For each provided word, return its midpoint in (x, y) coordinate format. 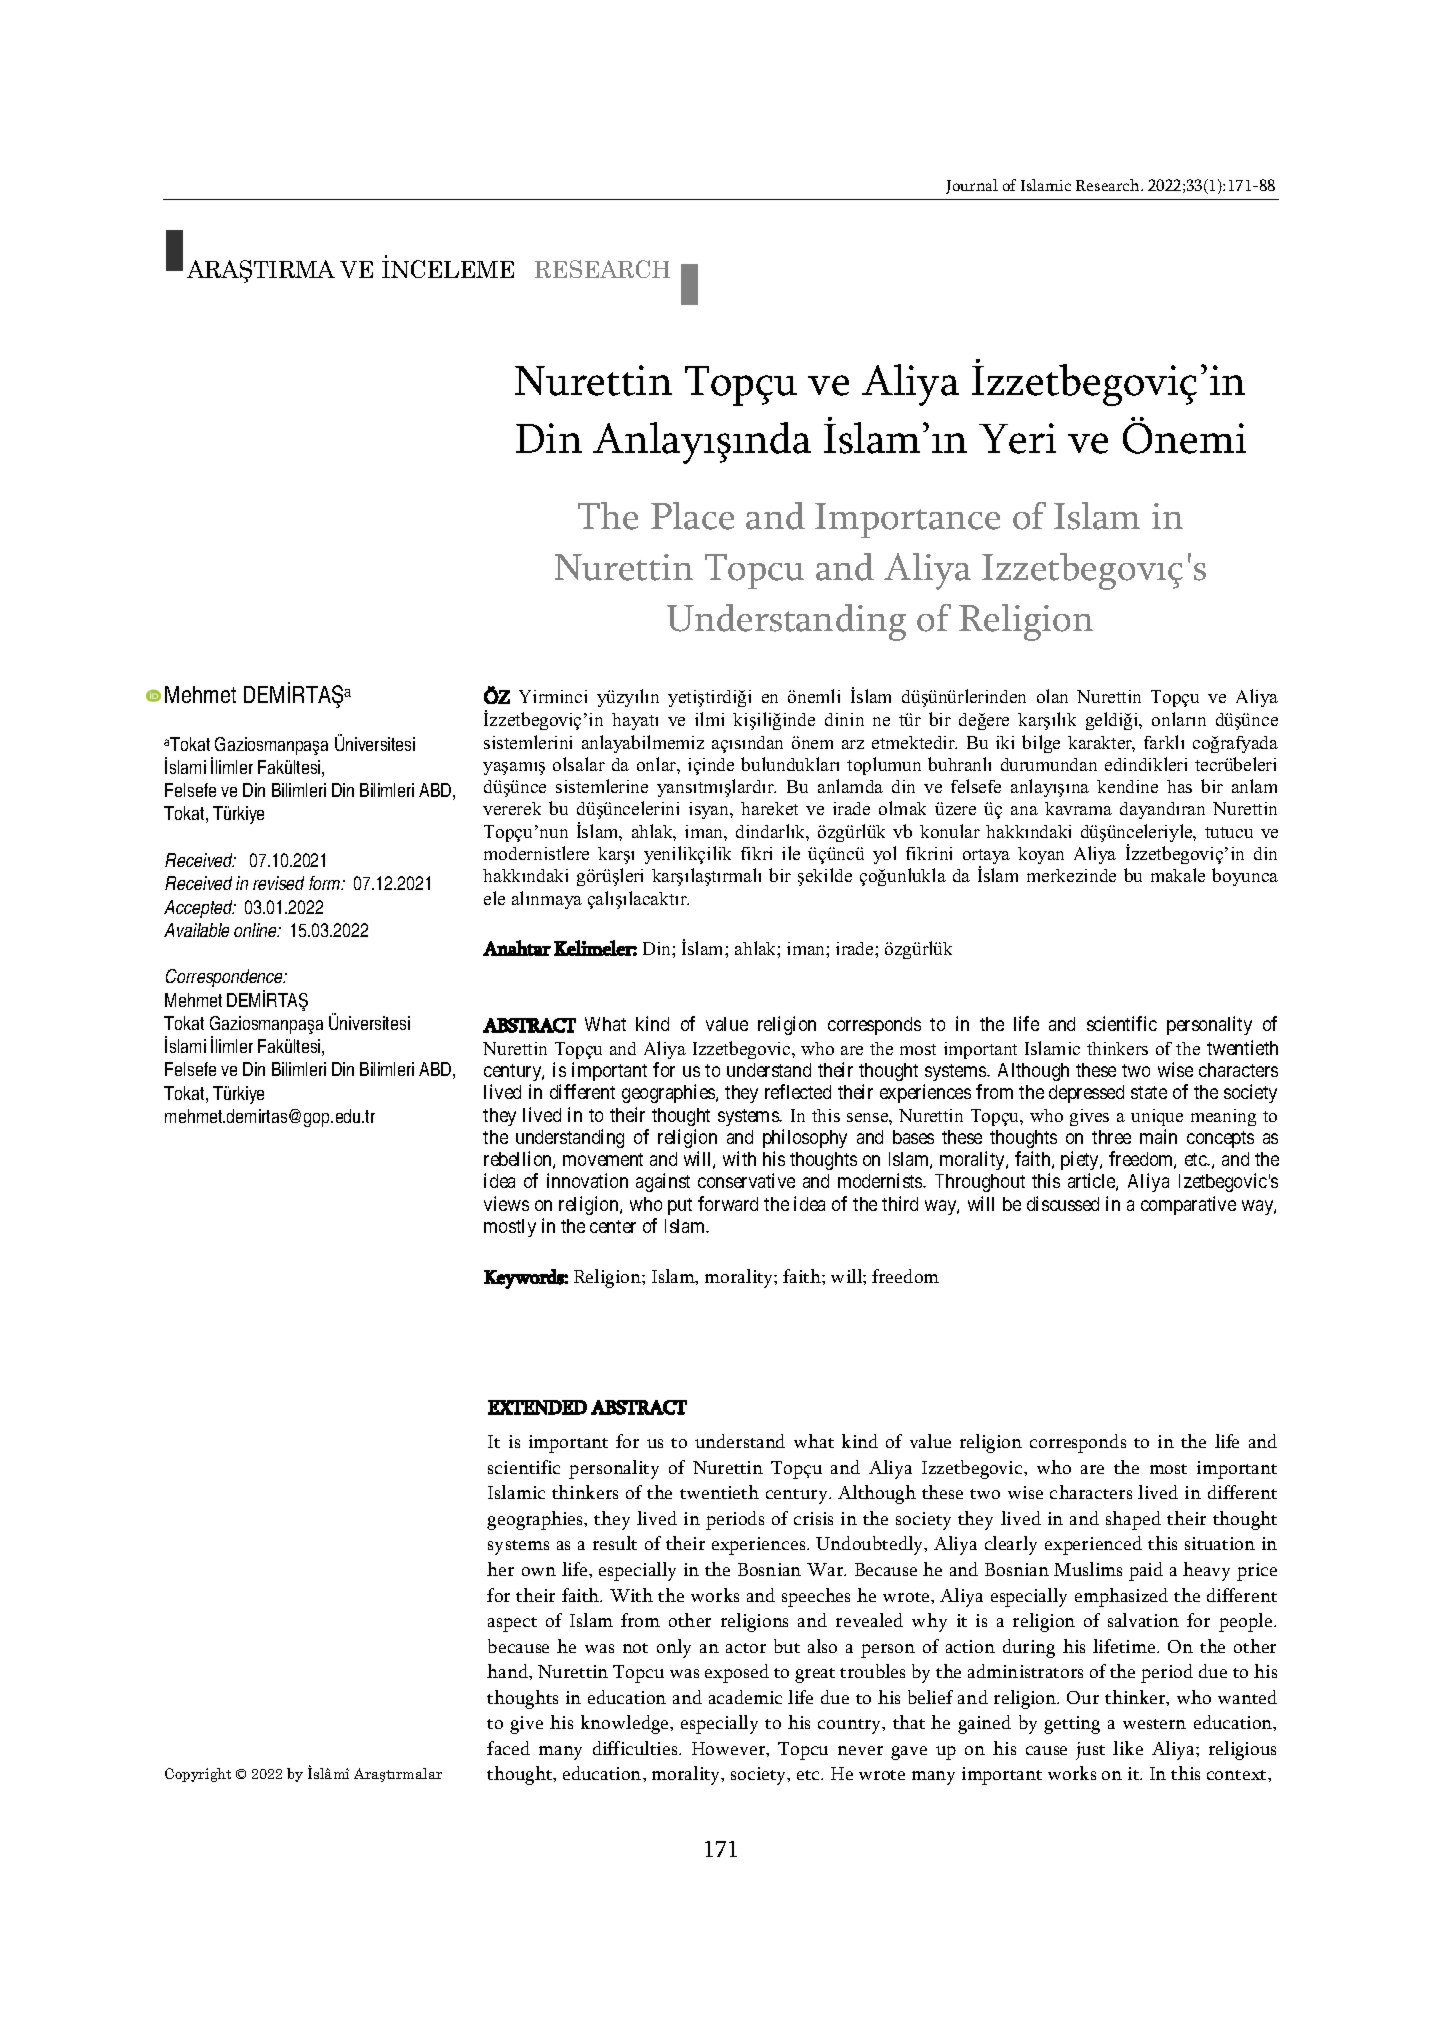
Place (692, 516)
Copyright (198, 1775)
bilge (1041, 744)
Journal (972, 186)
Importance (907, 520)
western (1154, 1724)
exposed (737, 1673)
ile (791, 853)
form (326, 883)
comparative (1188, 1205)
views (506, 1203)
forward (728, 1203)
